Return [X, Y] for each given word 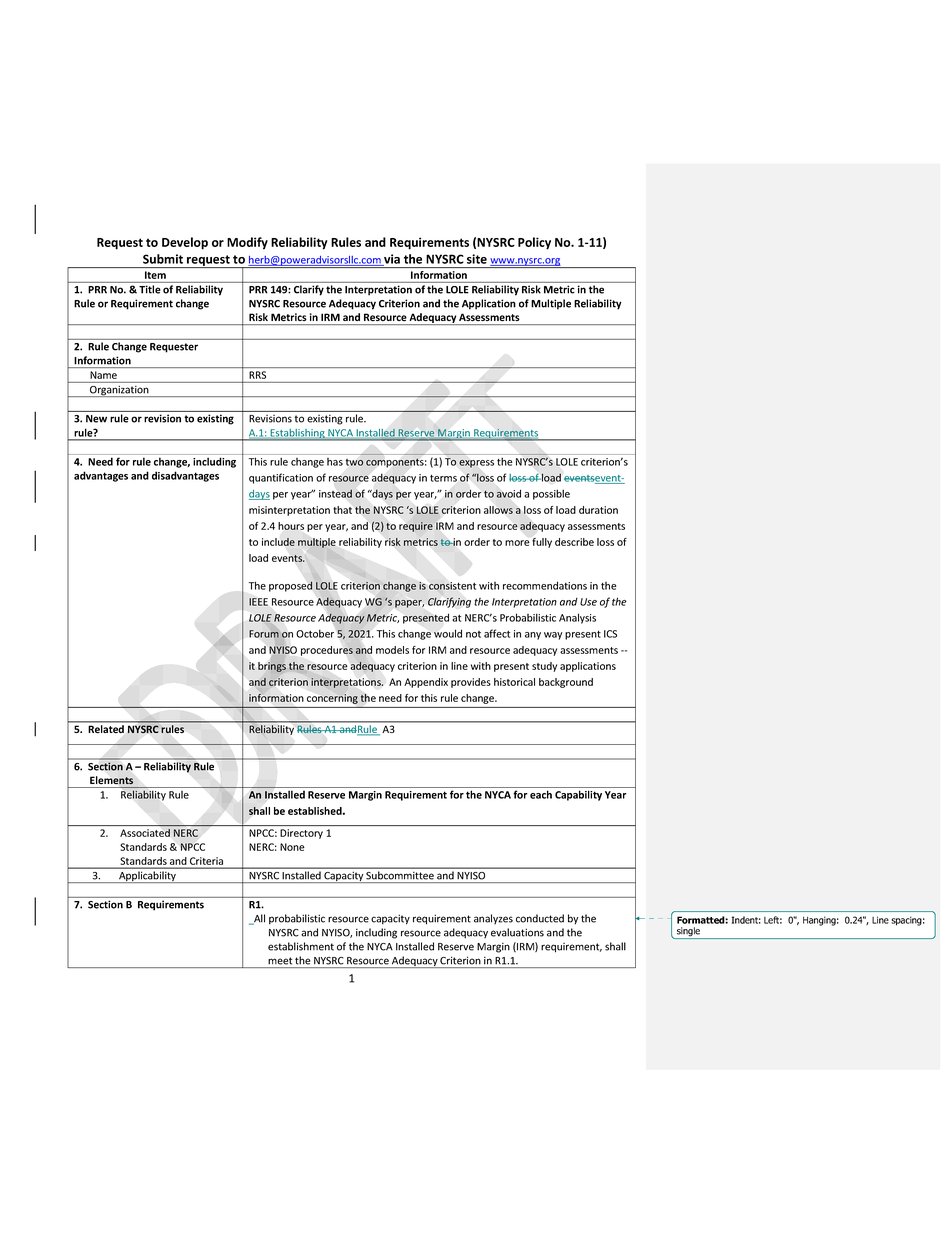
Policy [534, 243]
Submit [163, 259]
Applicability [147, 877]
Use [588, 602]
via [391, 260]
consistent [452, 586]
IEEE [258, 602]
